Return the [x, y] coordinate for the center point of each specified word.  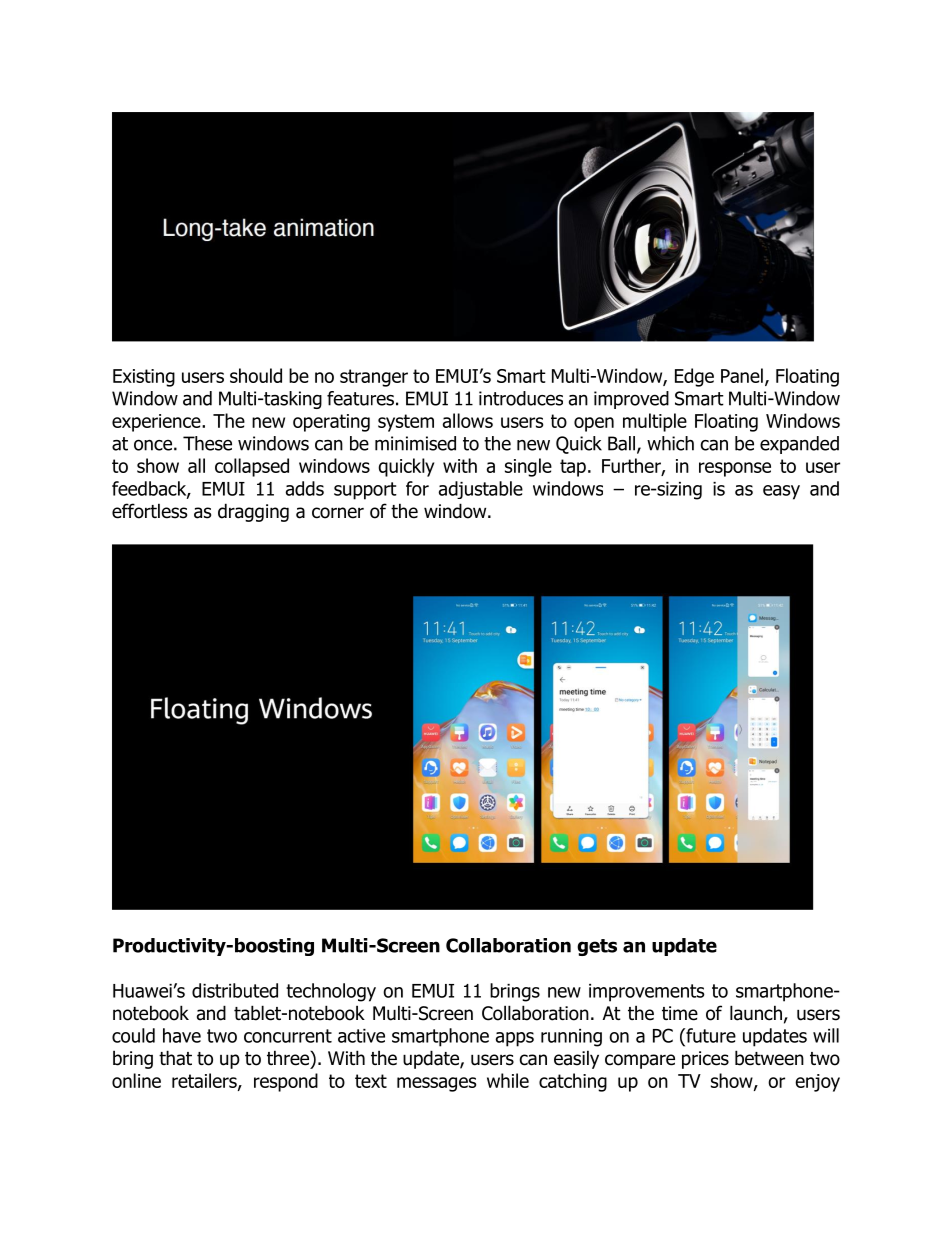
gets [597, 947]
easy [781, 492]
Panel [742, 375]
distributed [235, 990]
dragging [253, 512]
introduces [521, 398]
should [256, 375]
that [175, 1058]
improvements [647, 993]
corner [338, 513]
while [508, 1080]
